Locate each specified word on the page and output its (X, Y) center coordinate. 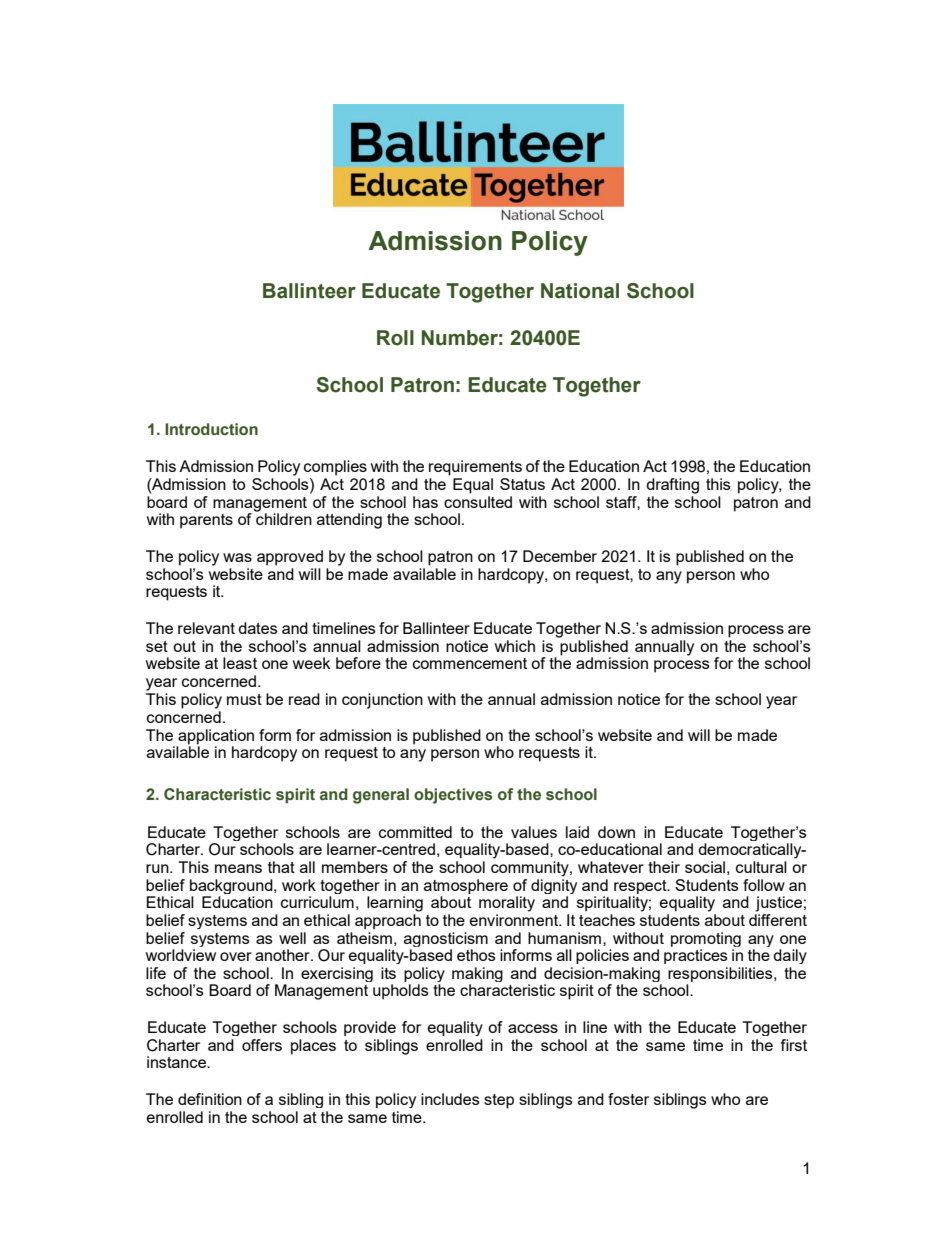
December (560, 556)
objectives (453, 796)
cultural (761, 867)
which (515, 646)
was (237, 557)
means (238, 868)
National (580, 291)
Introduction (211, 429)
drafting (672, 486)
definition (210, 1099)
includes (450, 1099)
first (794, 1045)
